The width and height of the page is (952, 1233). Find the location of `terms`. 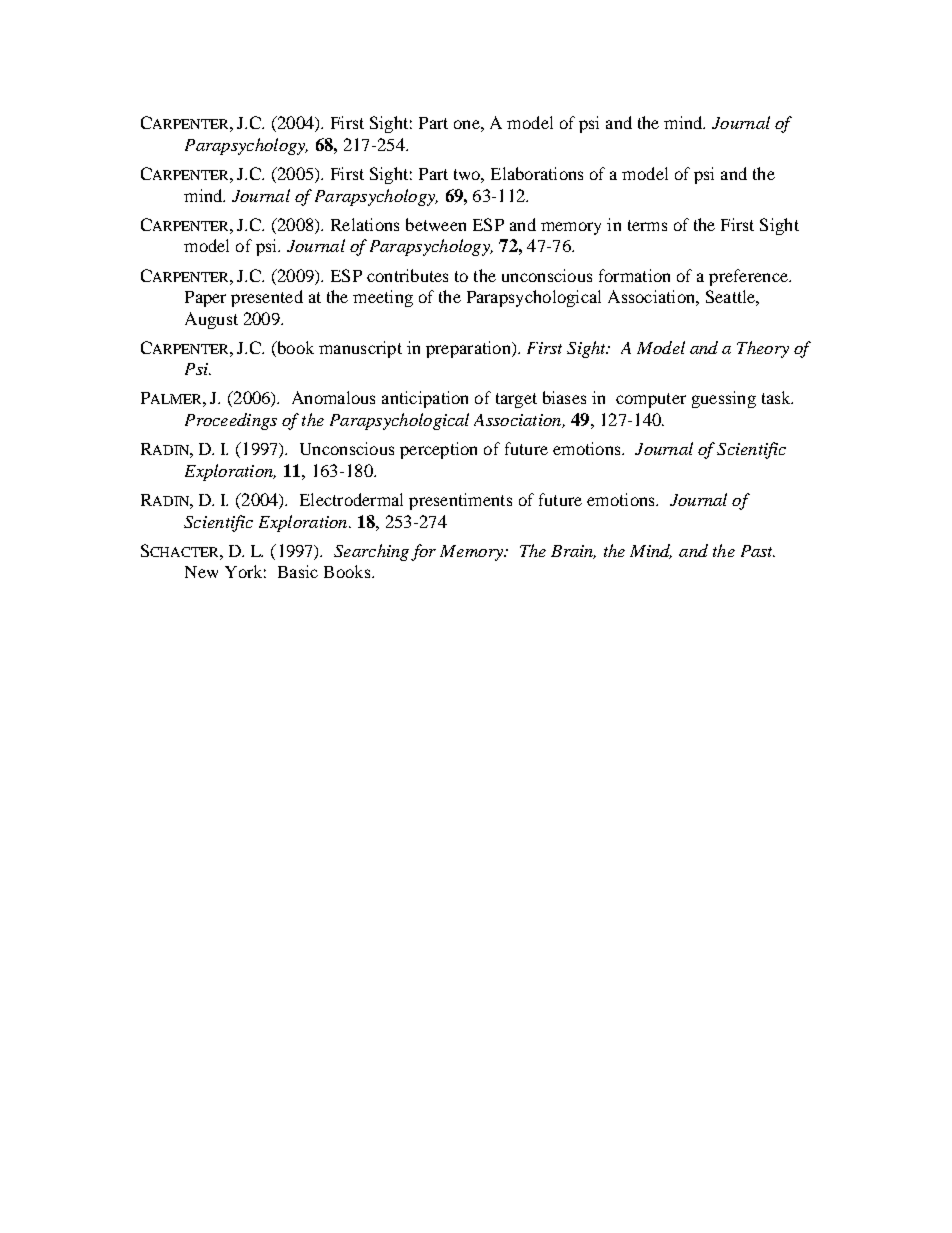

terms is located at coordinates (647, 225).
